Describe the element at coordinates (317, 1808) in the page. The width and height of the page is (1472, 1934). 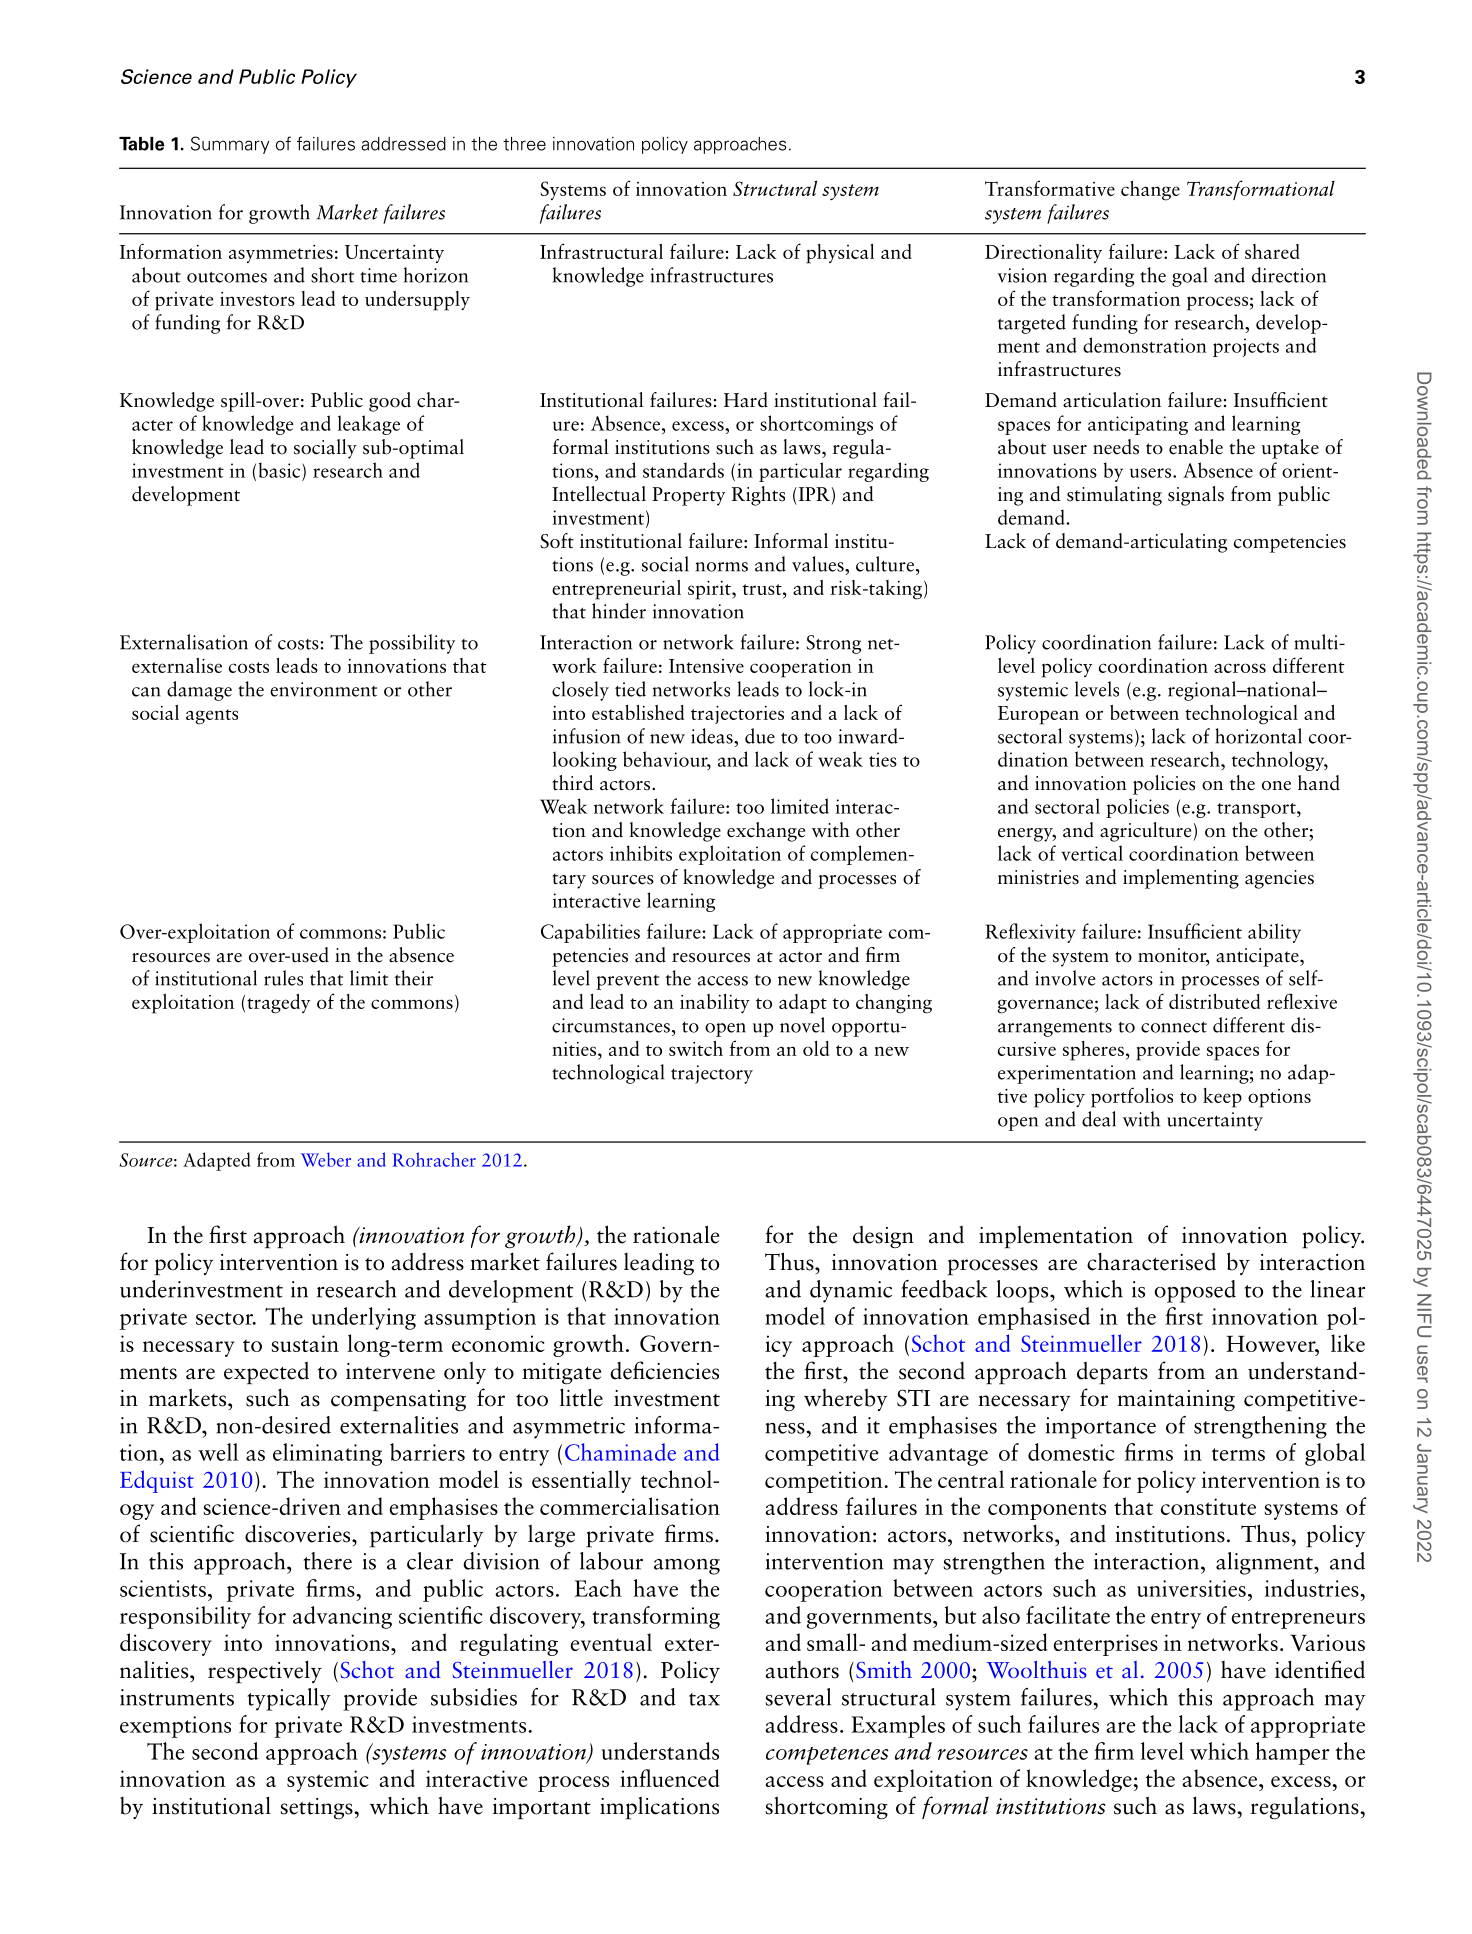
I see `settings` at that location.
